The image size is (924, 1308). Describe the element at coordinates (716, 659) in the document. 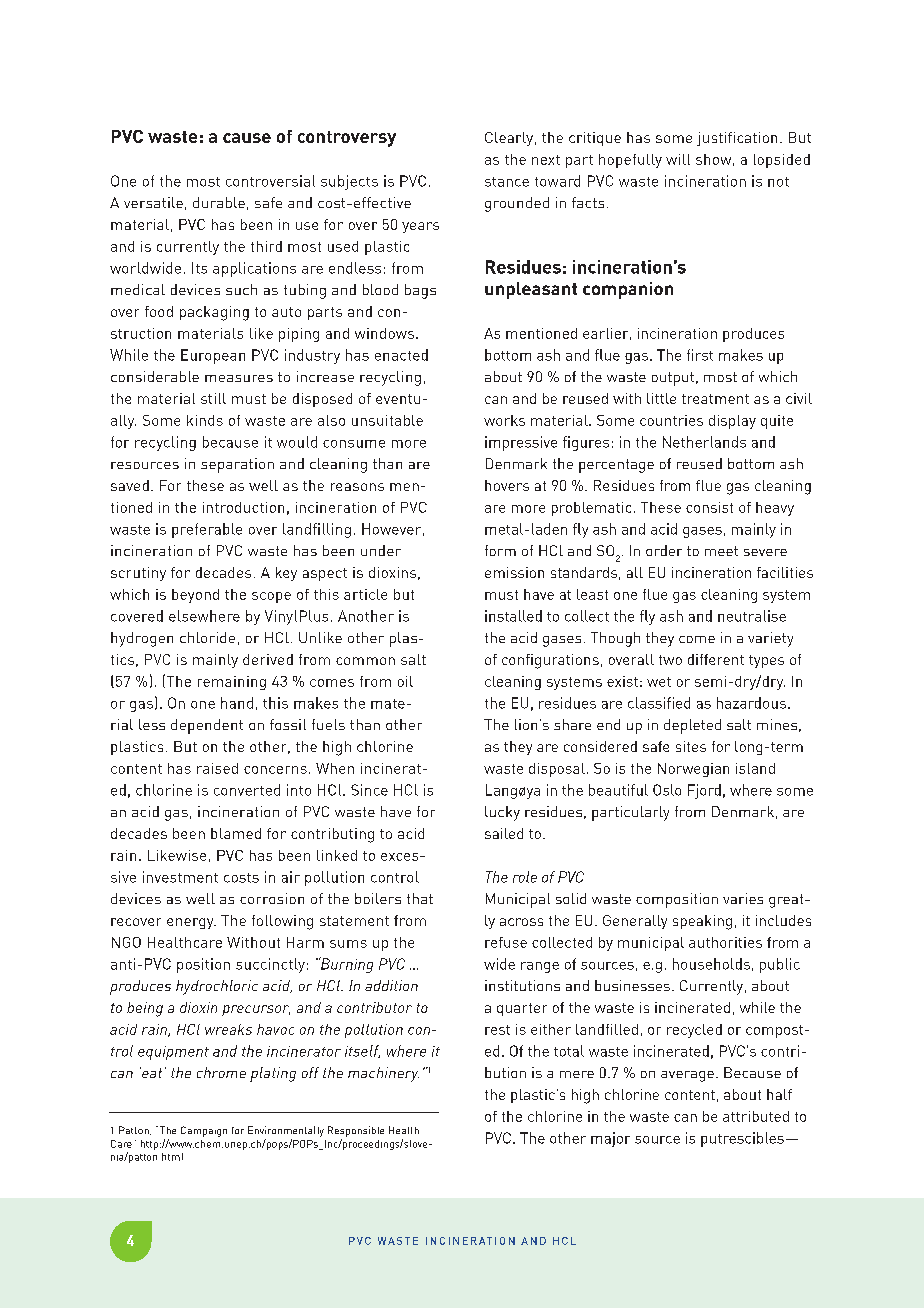

I see `different` at that location.
